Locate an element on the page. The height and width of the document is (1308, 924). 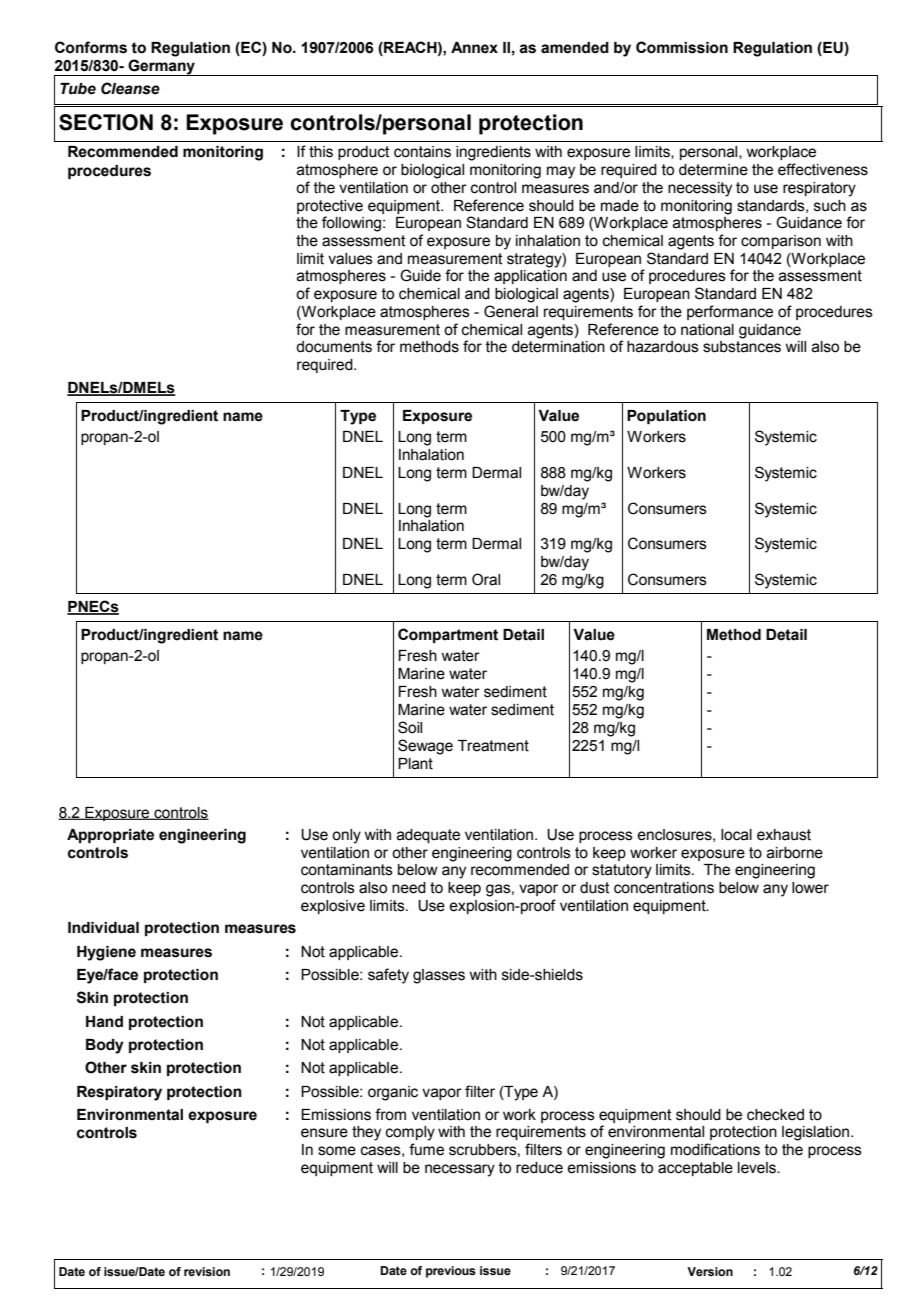
Annex is located at coordinates (474, 48).
